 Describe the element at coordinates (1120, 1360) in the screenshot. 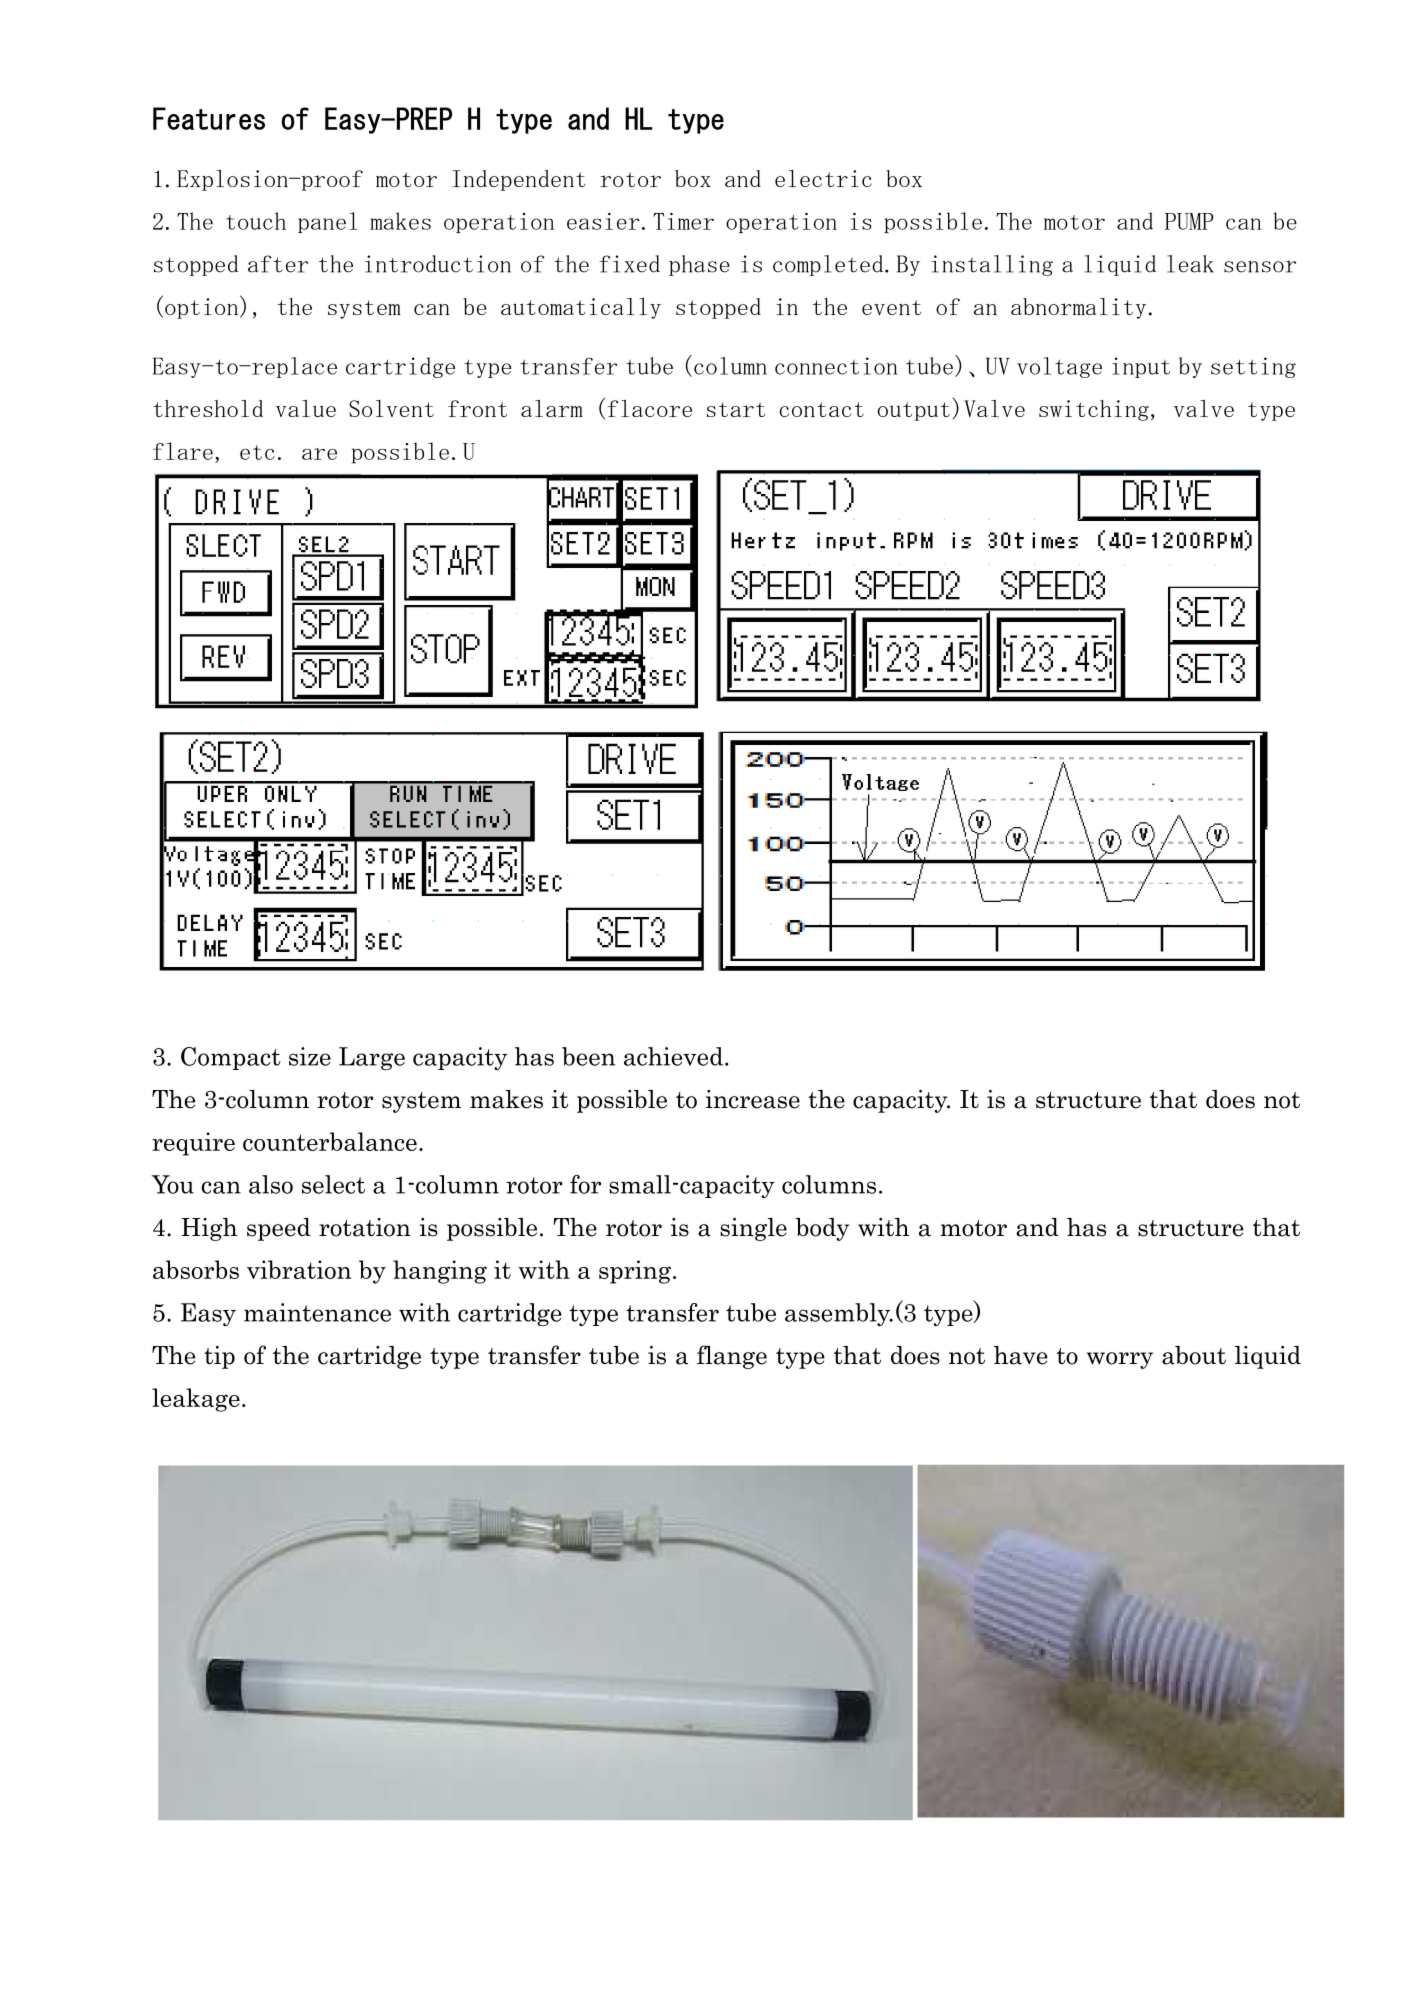

I see `worry` at that location.
